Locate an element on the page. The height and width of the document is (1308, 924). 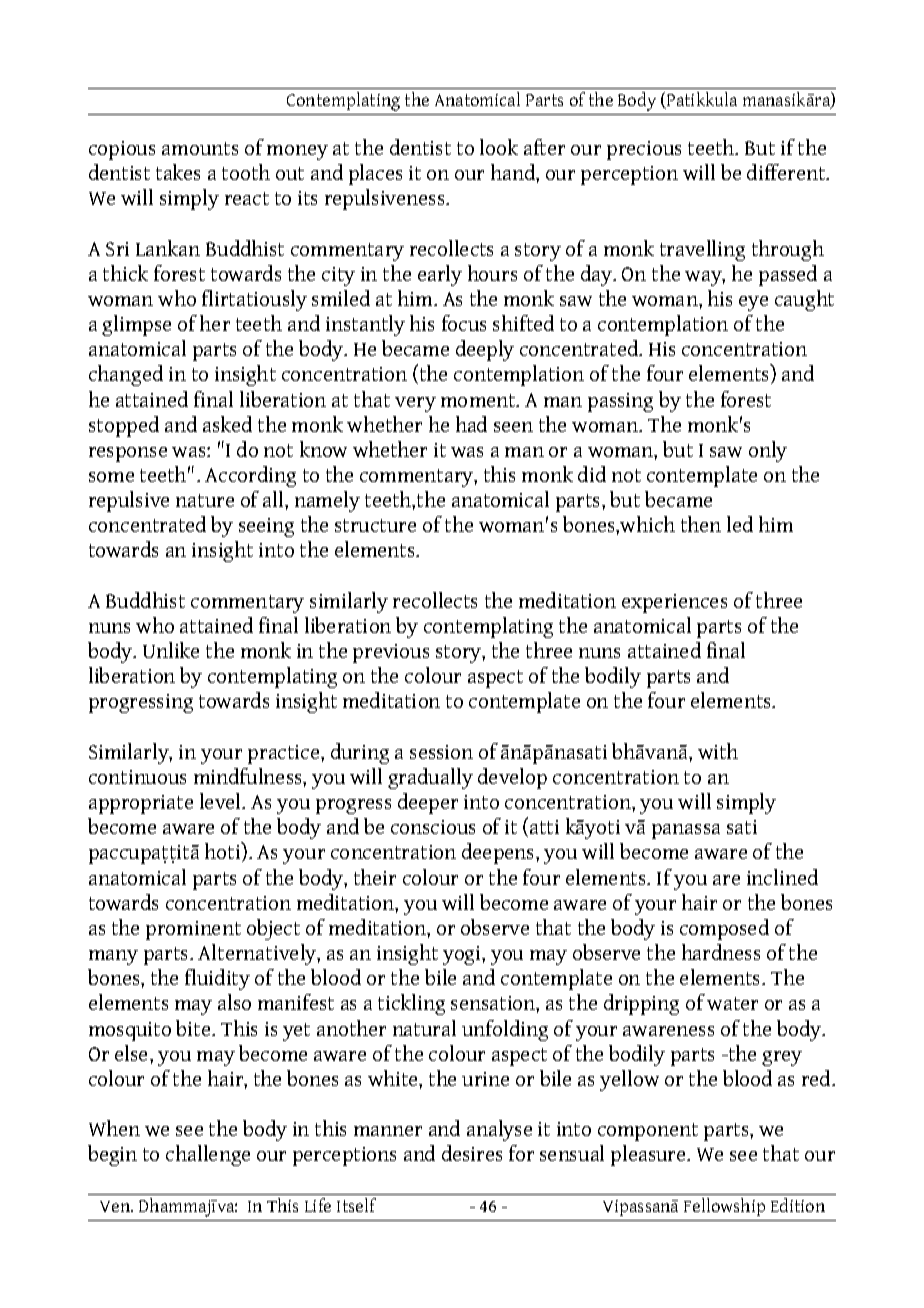
takes is located at coordinates (178, 172).
